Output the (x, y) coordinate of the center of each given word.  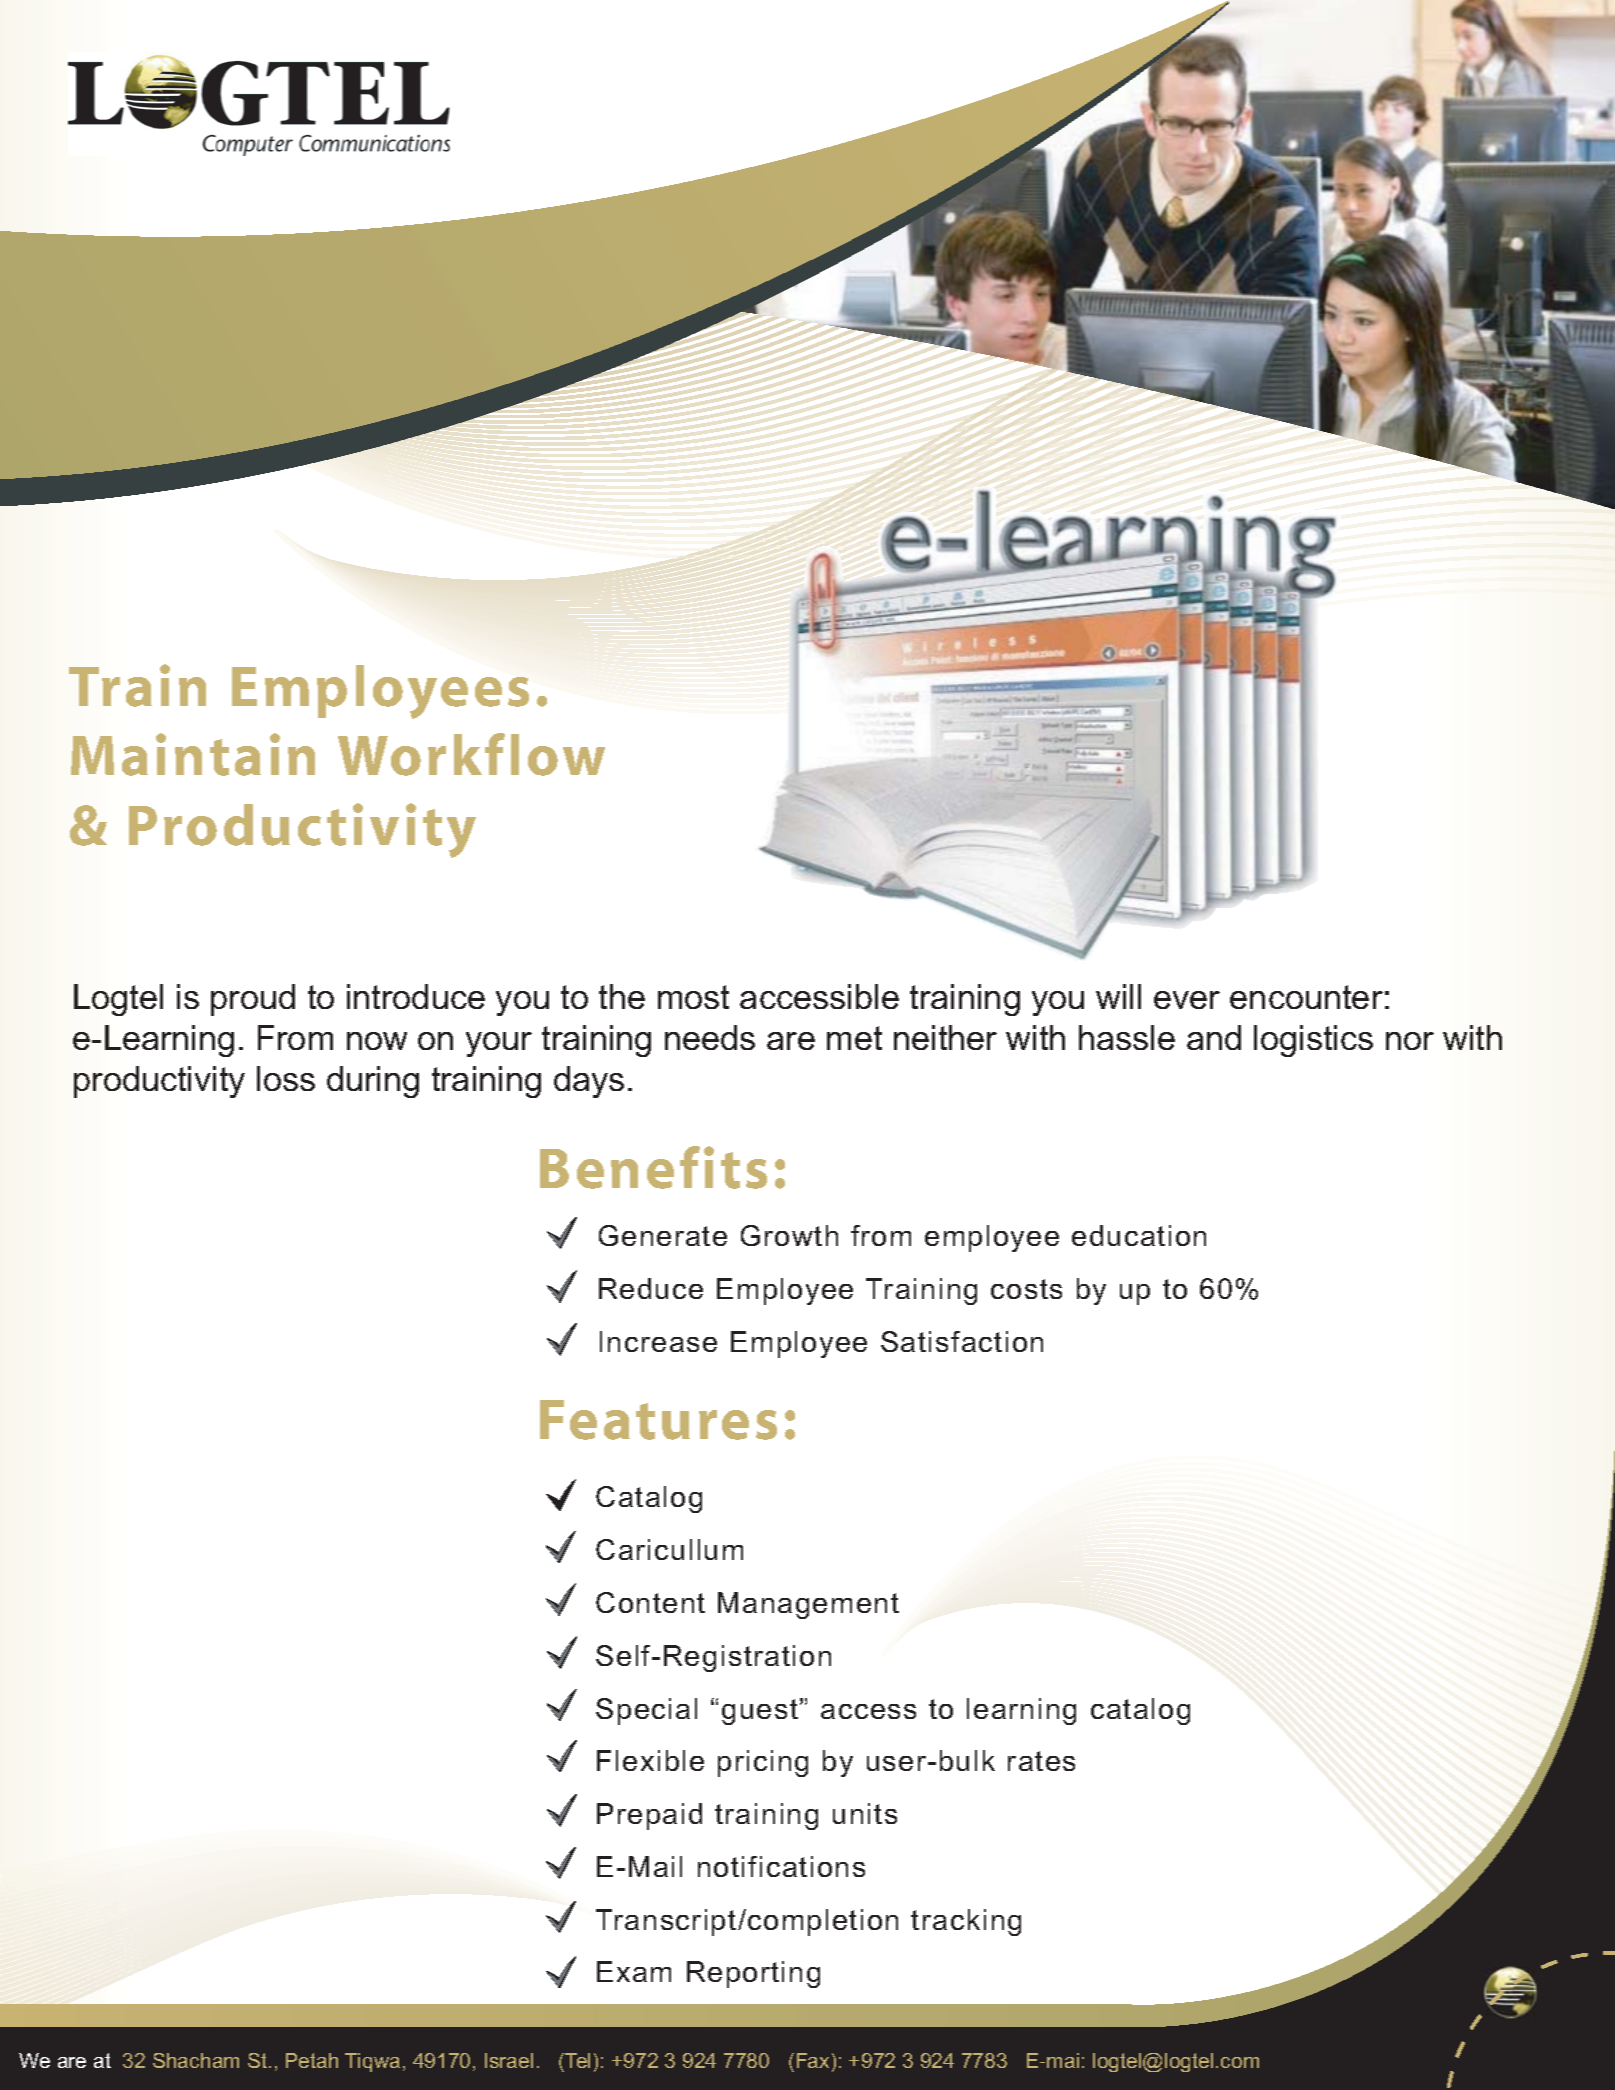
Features (658, 1420)
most (693, 997)
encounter (1306, 997)
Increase (658, 1341)
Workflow (471, 754)
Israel (509, 2060)
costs (1026, 1289)
